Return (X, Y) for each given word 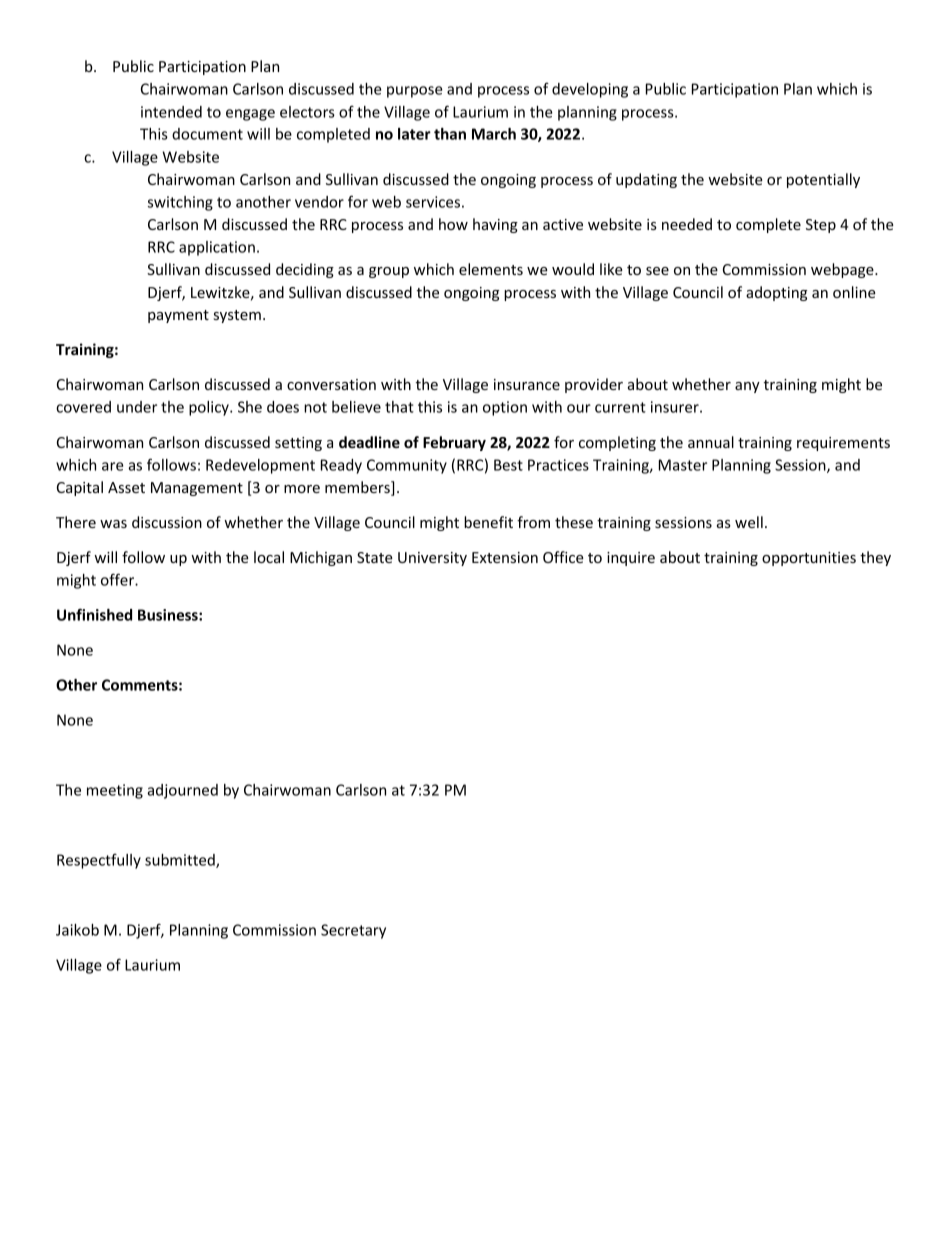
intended (171, 112)
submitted (181, 861)
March (494, 134)
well (749, 522)
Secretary (353, 931)
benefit (488, 522)
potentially (823, 180)
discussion (167, 522)
